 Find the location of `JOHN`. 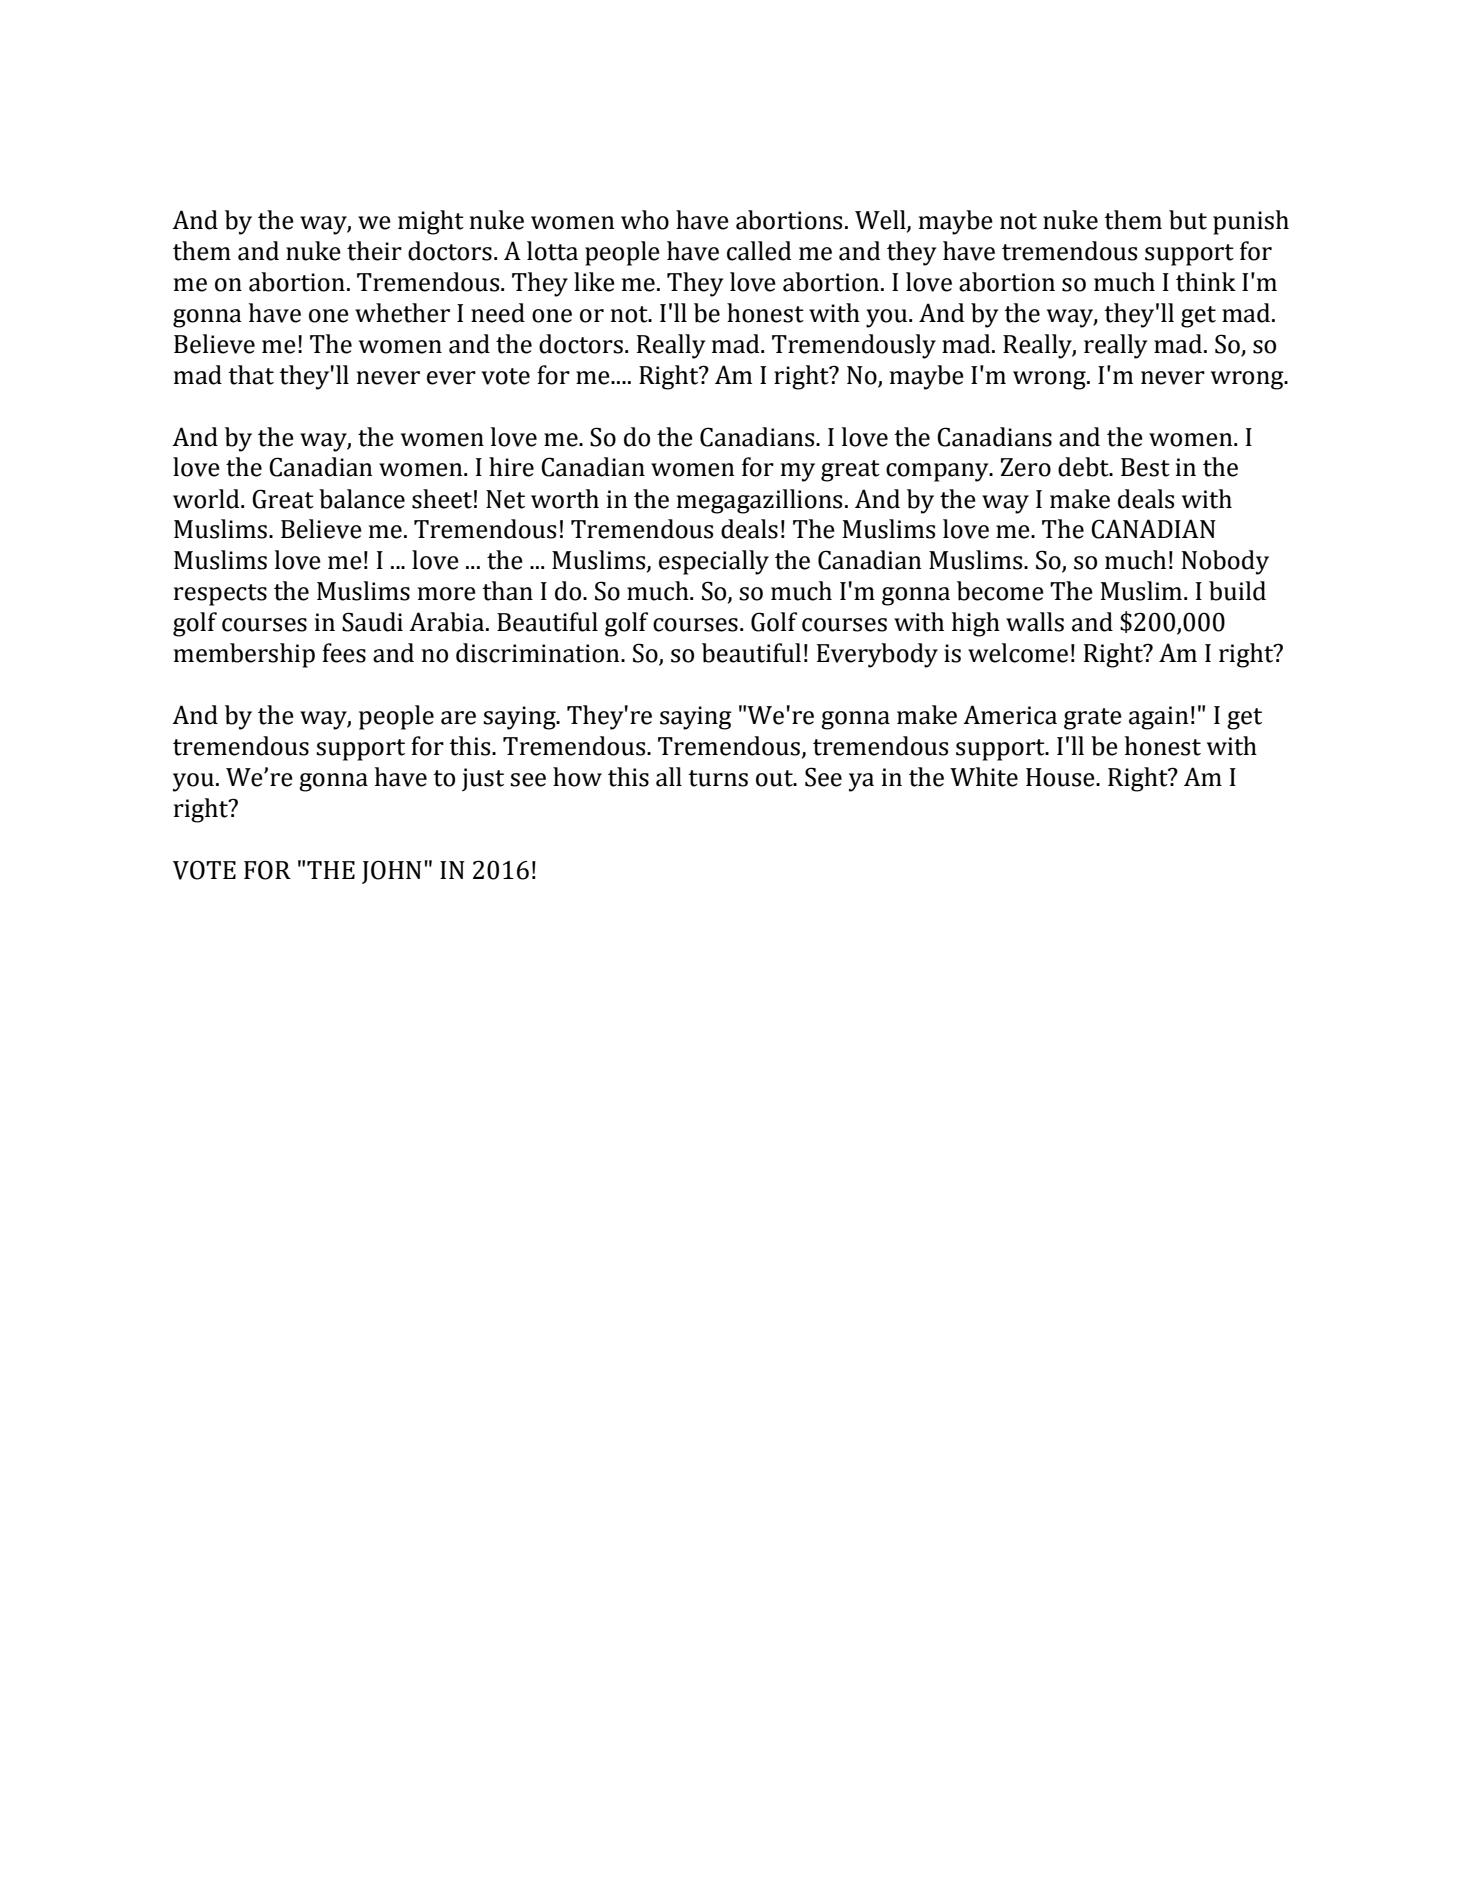

JOHN is located at coordinates (392, 872).
